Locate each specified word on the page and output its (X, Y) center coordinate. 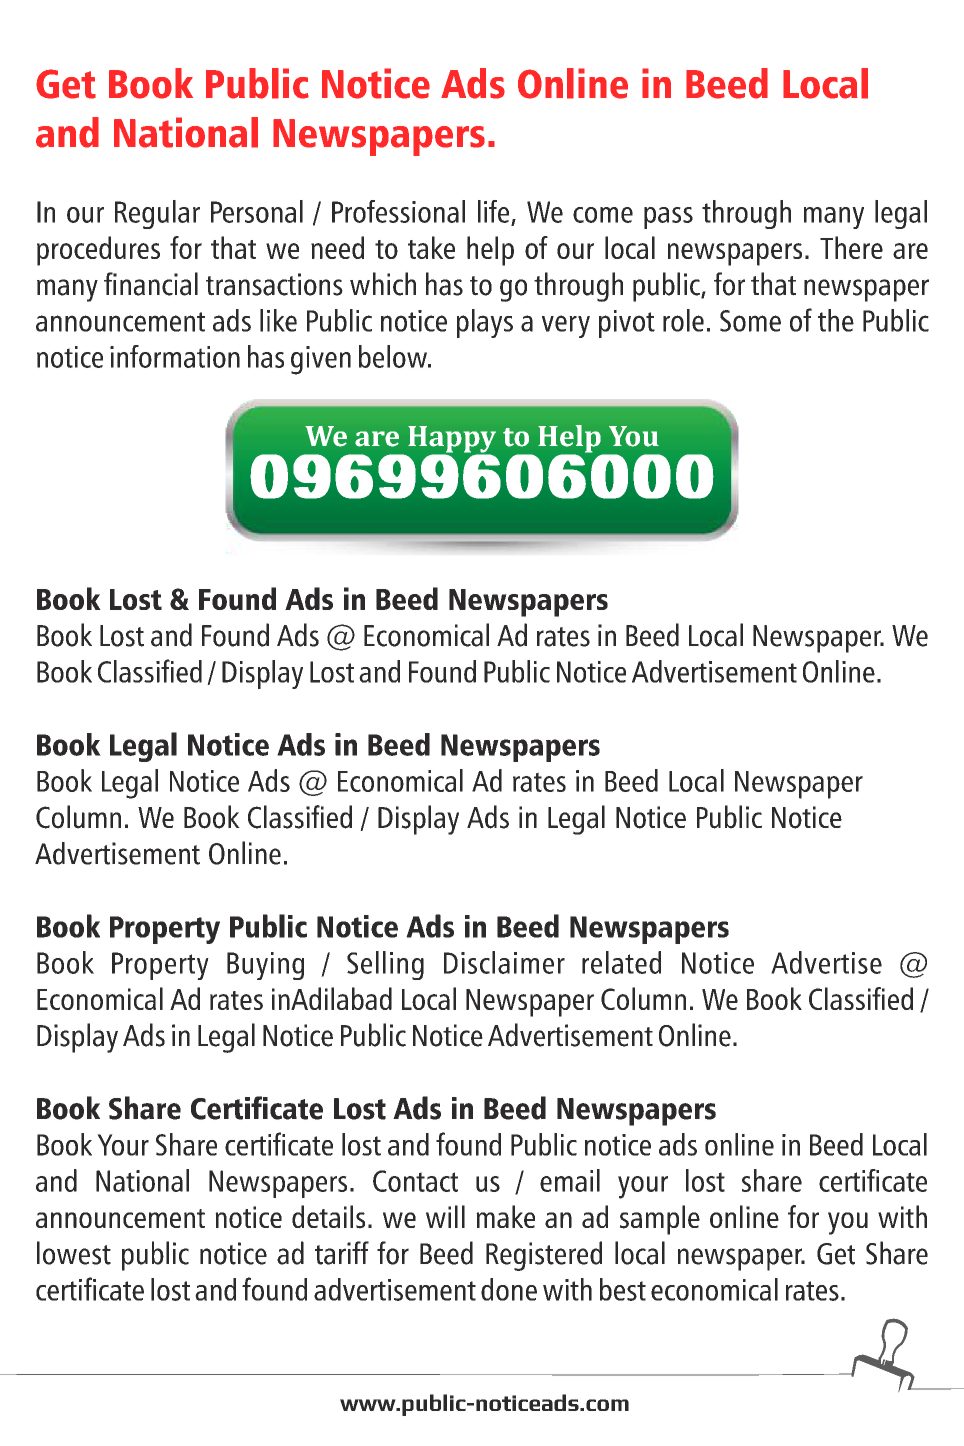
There (851, 247)
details (328, 1217)
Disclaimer (504, 962)
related (621, 962)
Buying (265, 966)
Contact (415, 1181)
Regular (157, 214)
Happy (452, 440)
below (394, 356)
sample (660, 1220)
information (175, 356)
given (321, 360)
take (431, 247)
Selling (385, 965)
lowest (74, 1253)
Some (750, 321)
